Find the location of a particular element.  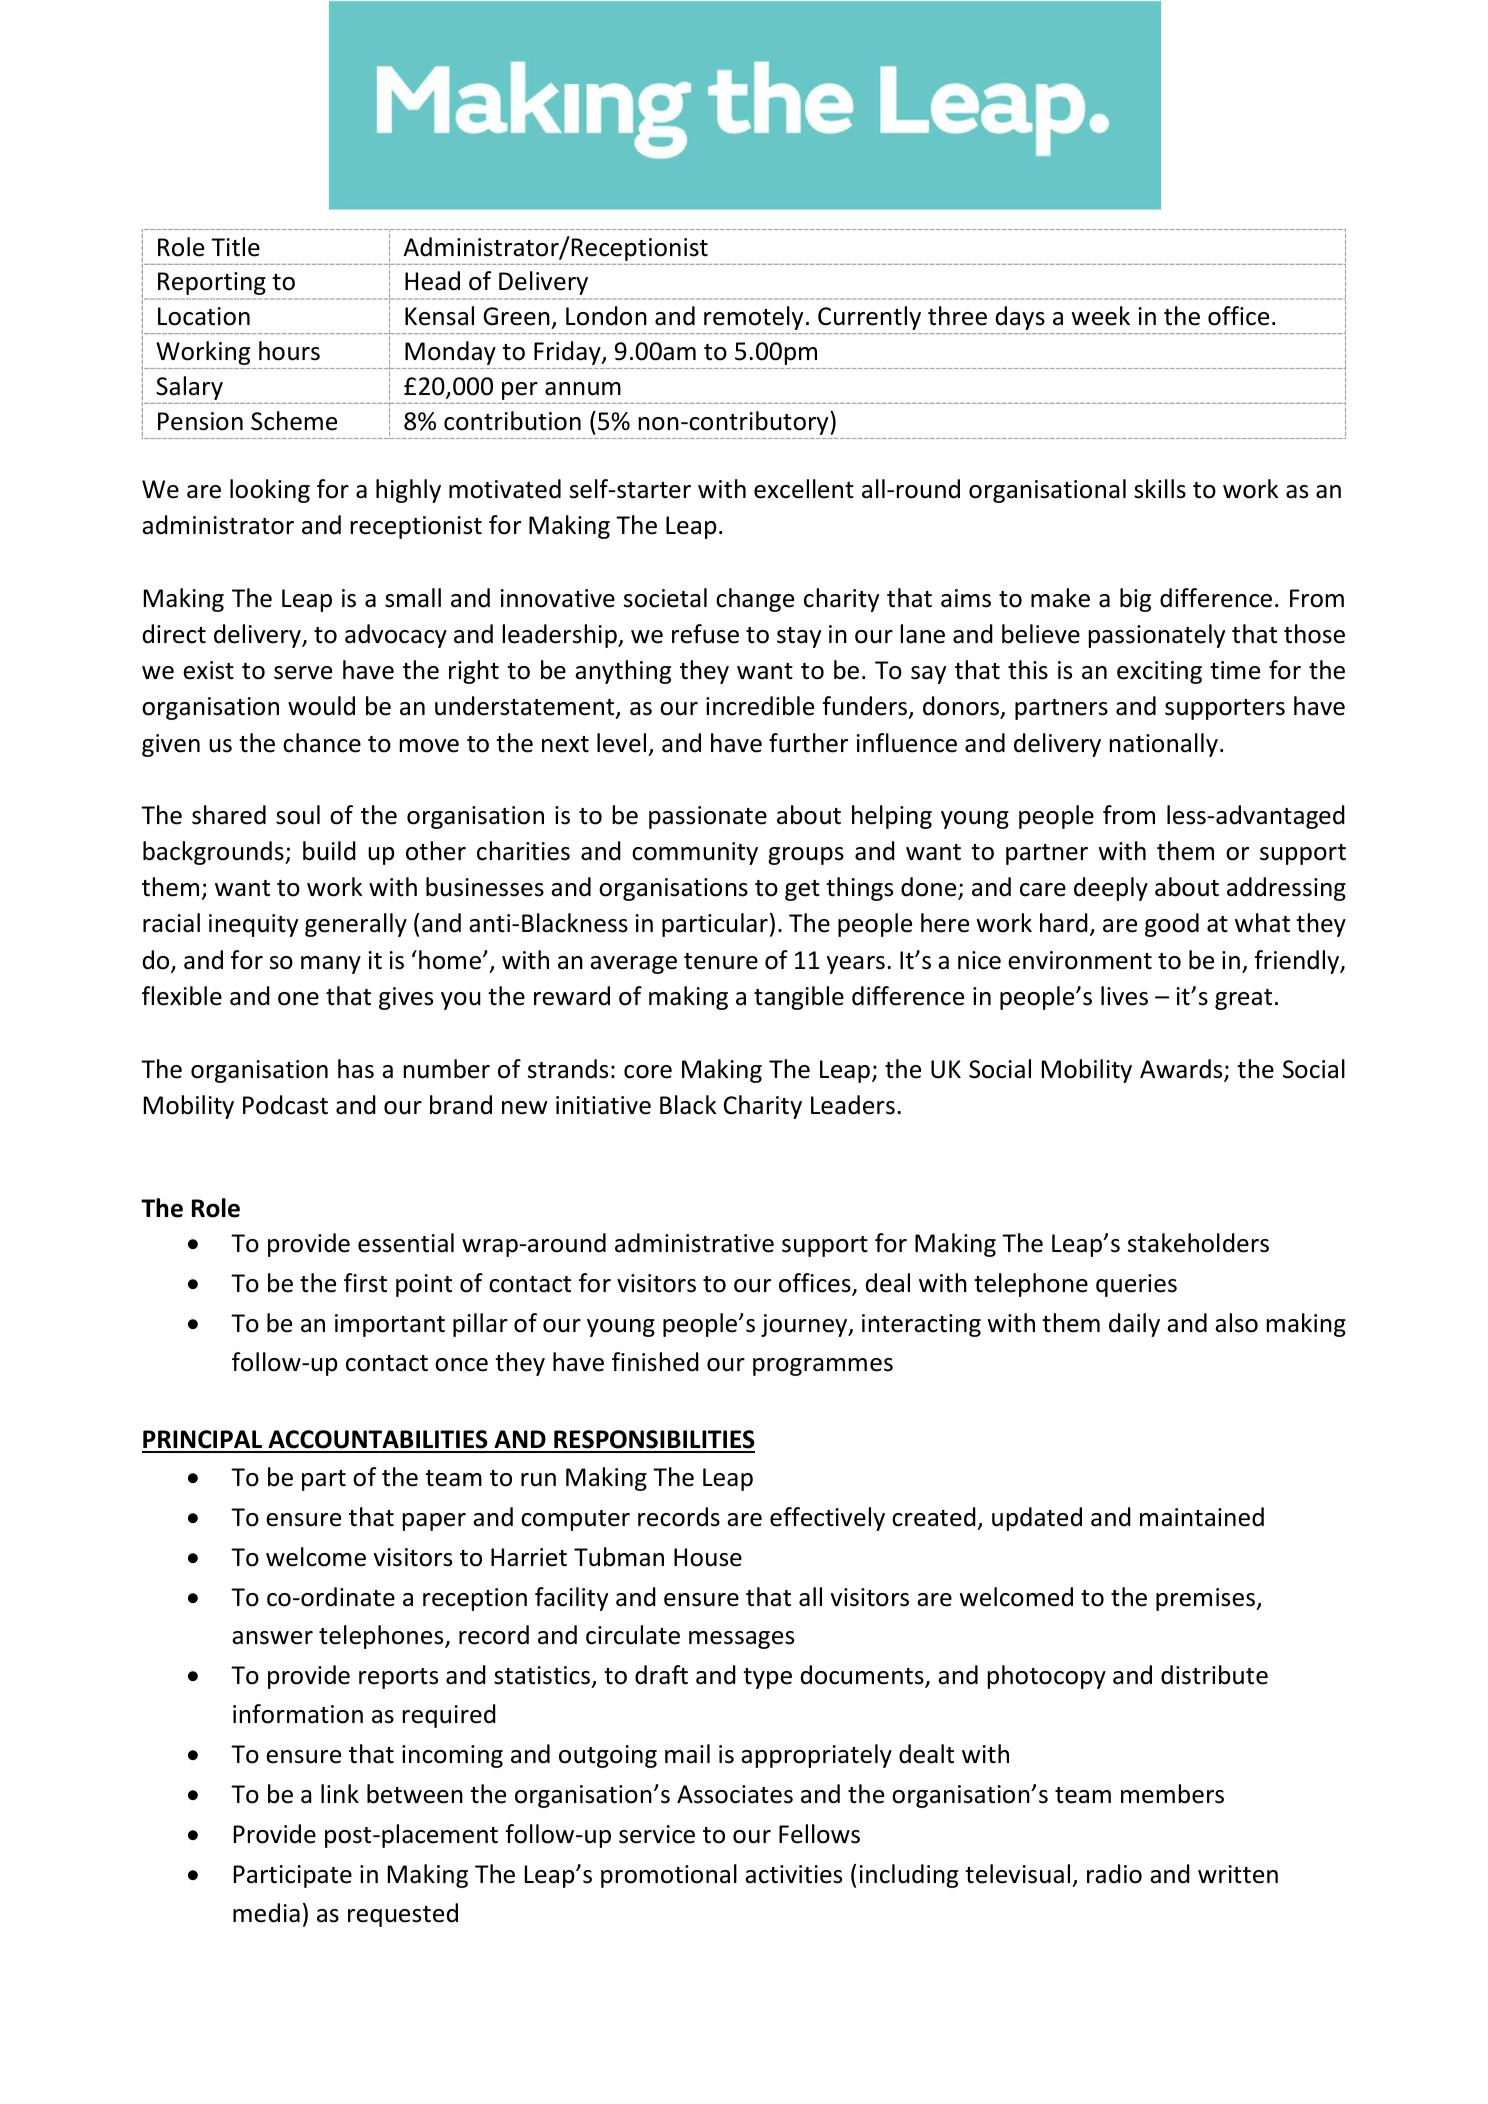

soul is located at coordinates (298, 815).
